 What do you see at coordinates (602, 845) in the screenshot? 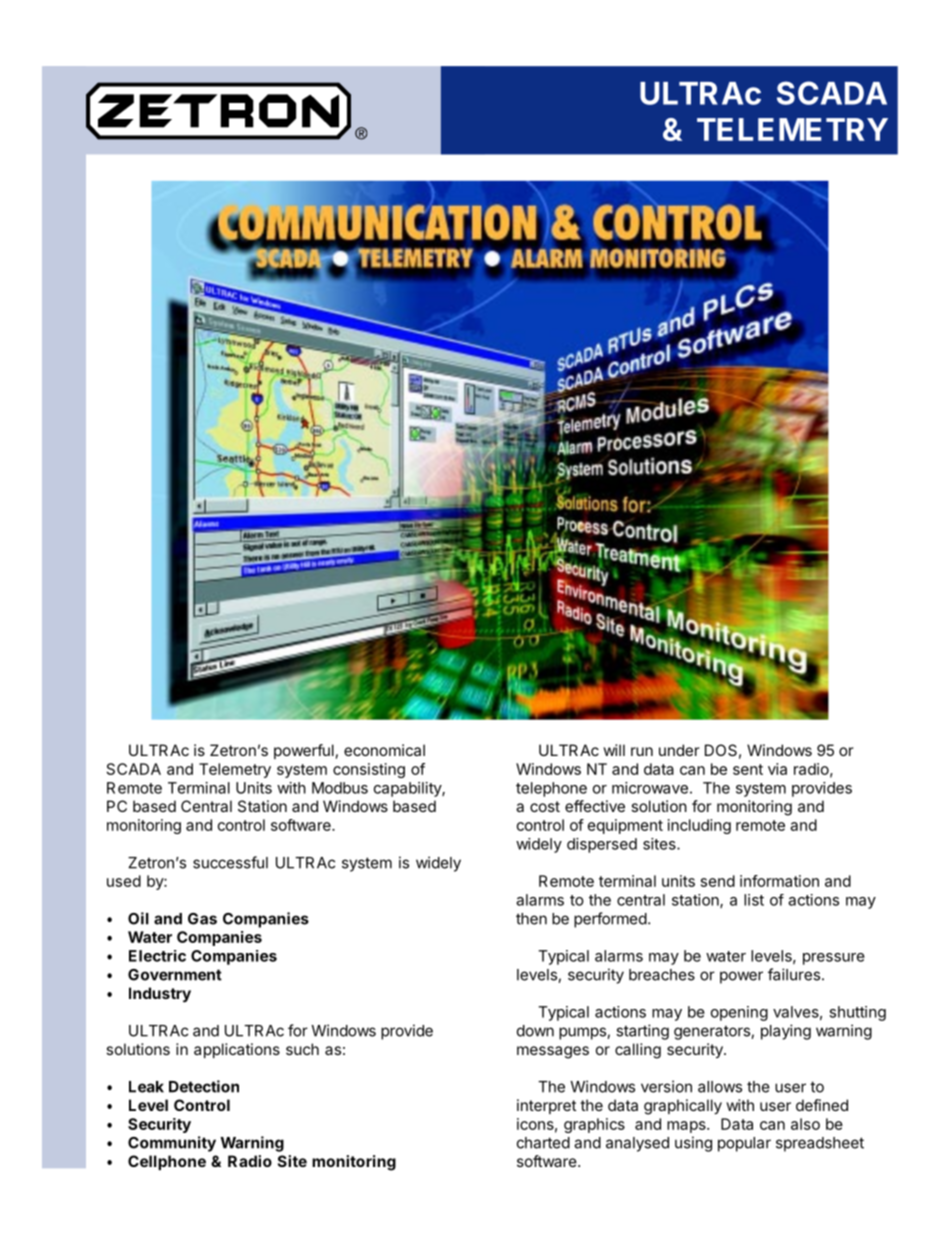
I see `dispersed` at bounding box center [602, 845].
